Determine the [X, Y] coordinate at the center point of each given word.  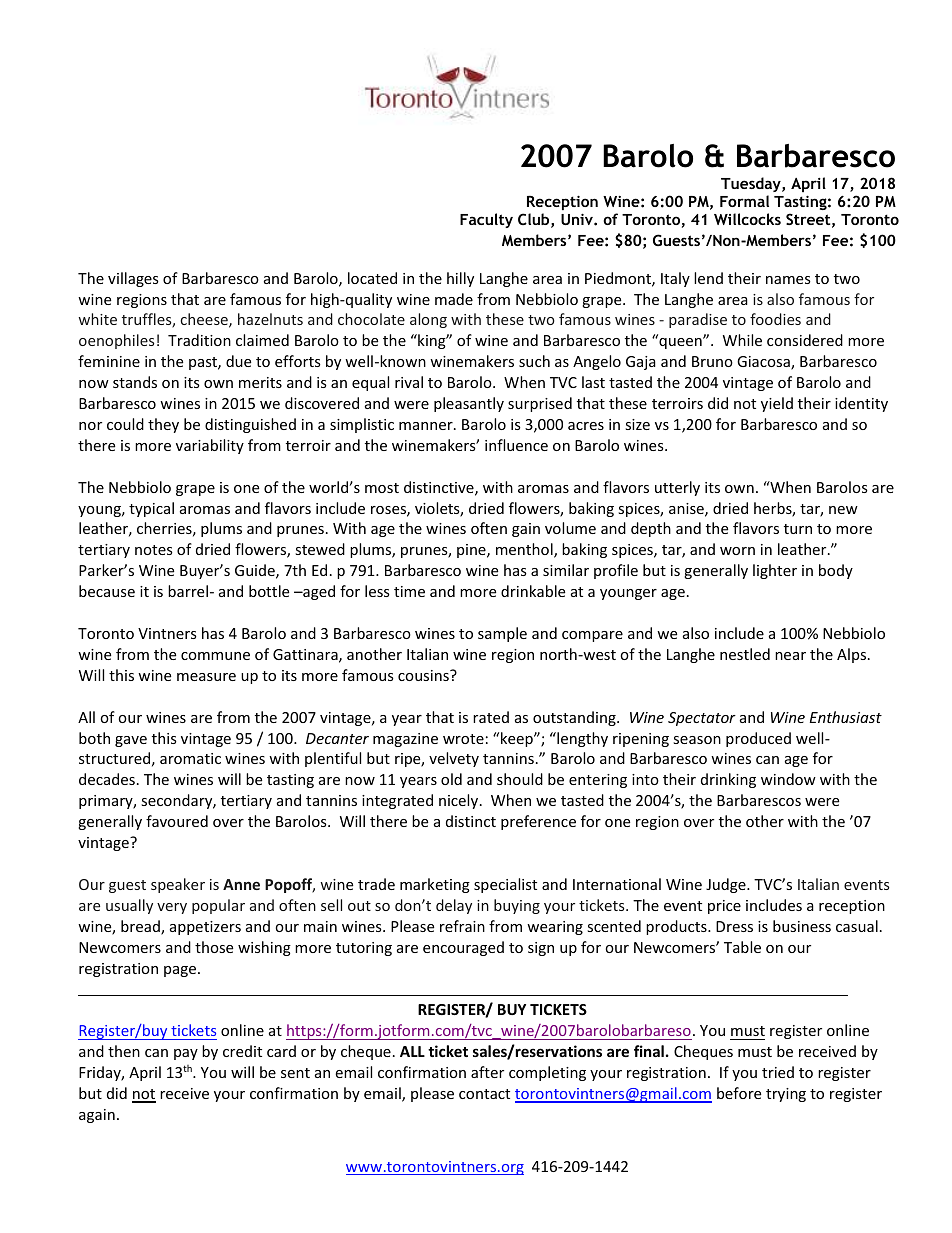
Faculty [486, 220]
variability [210, 446]
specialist [505, 885]
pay [186, 1054]
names [788, 280]
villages [133, 279]
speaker [178, 885]
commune [215, 656]
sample [502, 634]
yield [777, 404]
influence [516, 445]
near [790, 656]
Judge [727, 885]
